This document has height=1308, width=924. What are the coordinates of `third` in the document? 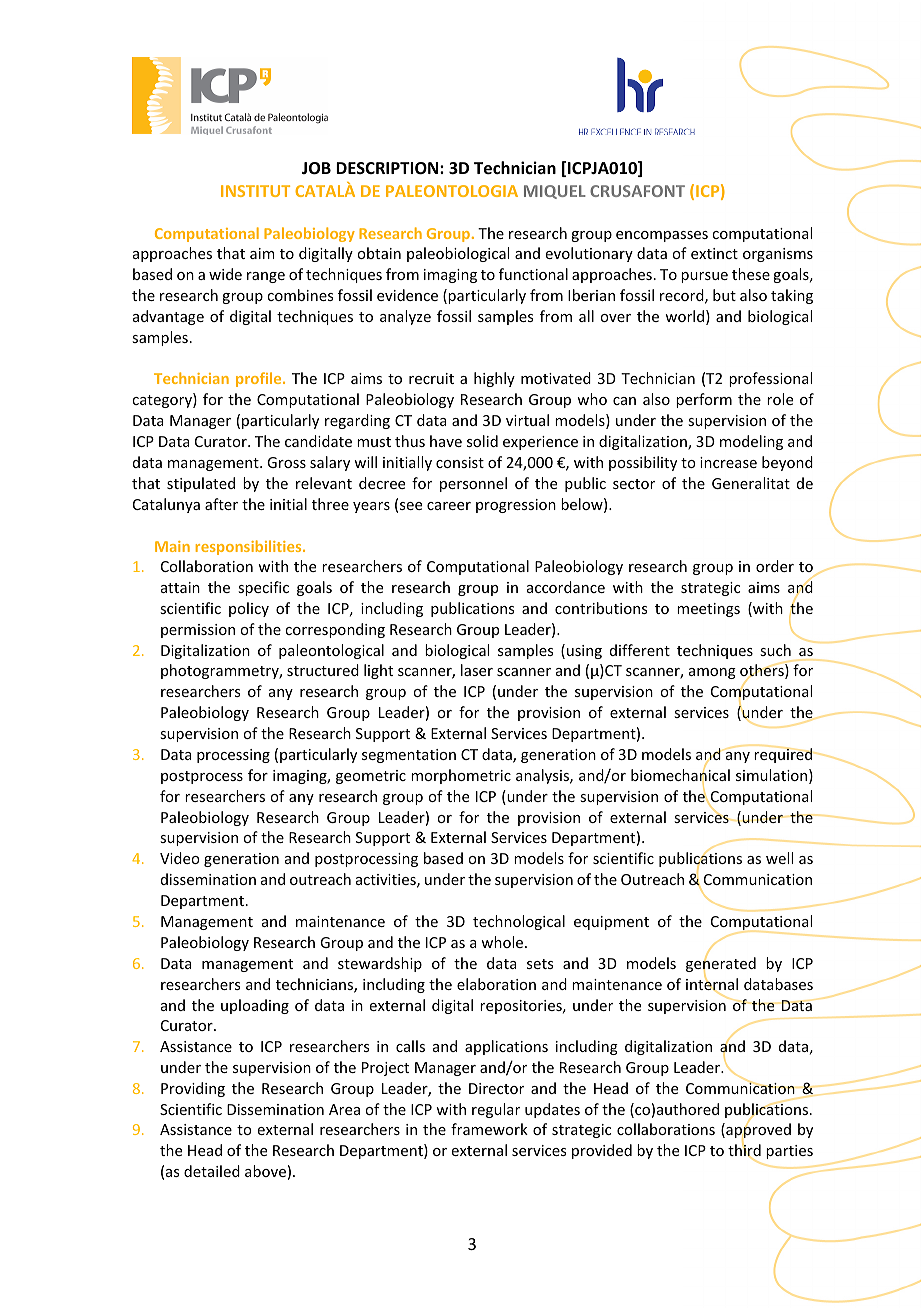 It's located at (744, 1151).
